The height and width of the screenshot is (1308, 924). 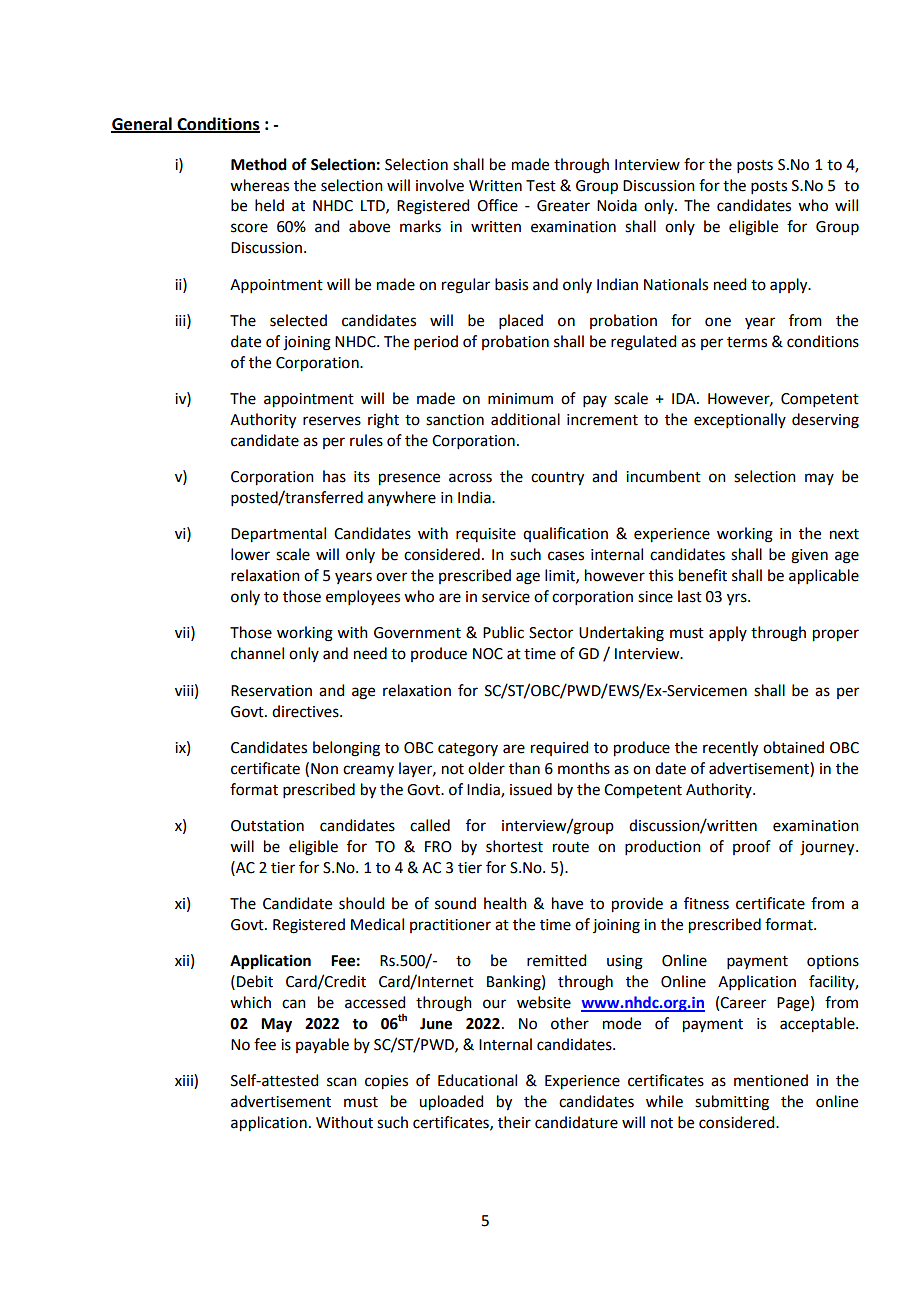 What do you see at coordinates (730, 749) in the screenshot?
I see `recently` at bounding box center [730, 749].
